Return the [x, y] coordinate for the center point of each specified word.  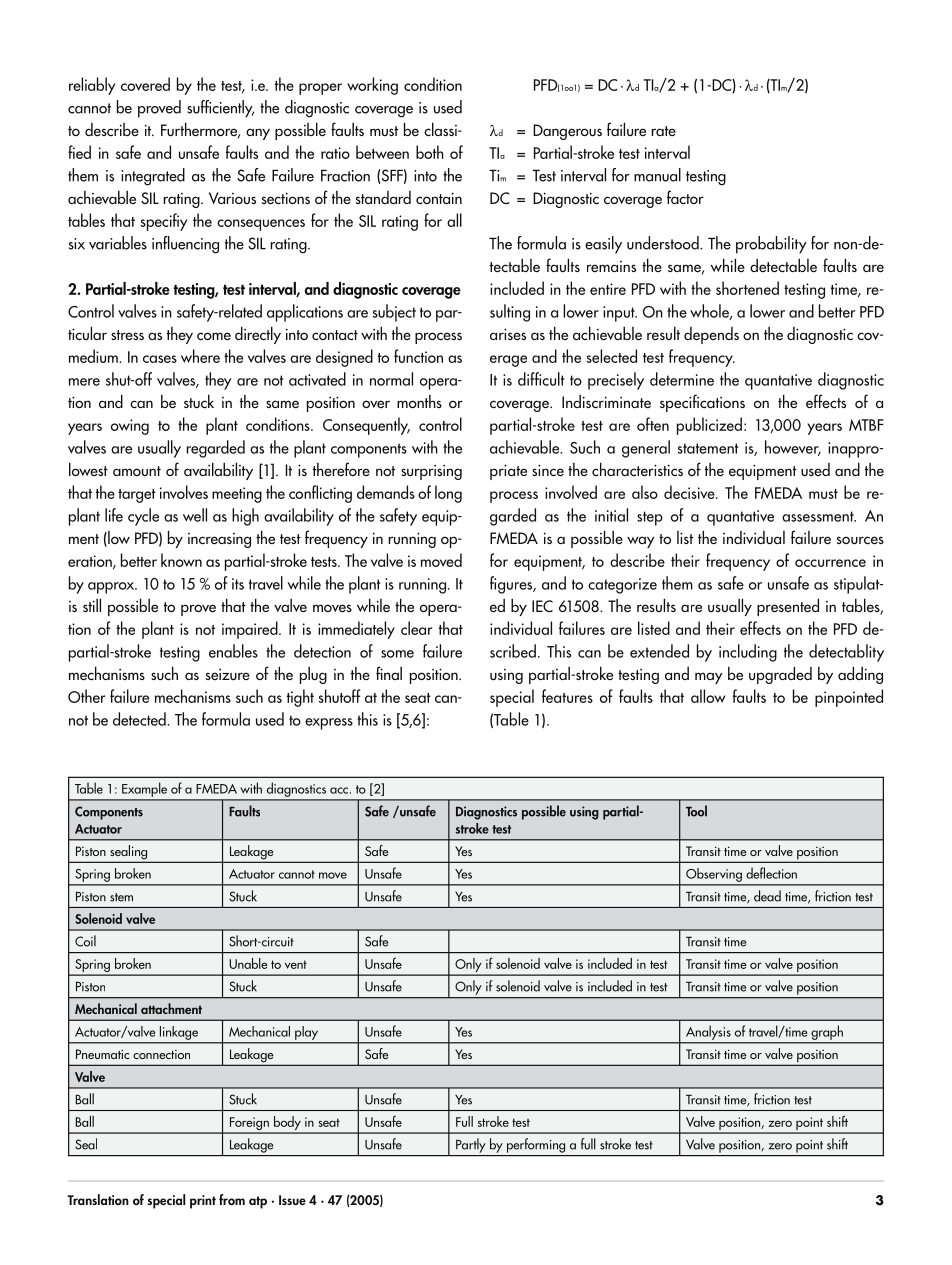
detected [140, 719]
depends [711, 335]
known [181, 560]
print [203, 1202]
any [258, 134]
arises [508, 334]
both [430, 152]
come [214, 336]
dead [767, 896]
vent [296, 964]
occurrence [830, 563]
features [567, 696]
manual [657, 175]
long [448, 494]
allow [708, 696]
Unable [248, 963]
